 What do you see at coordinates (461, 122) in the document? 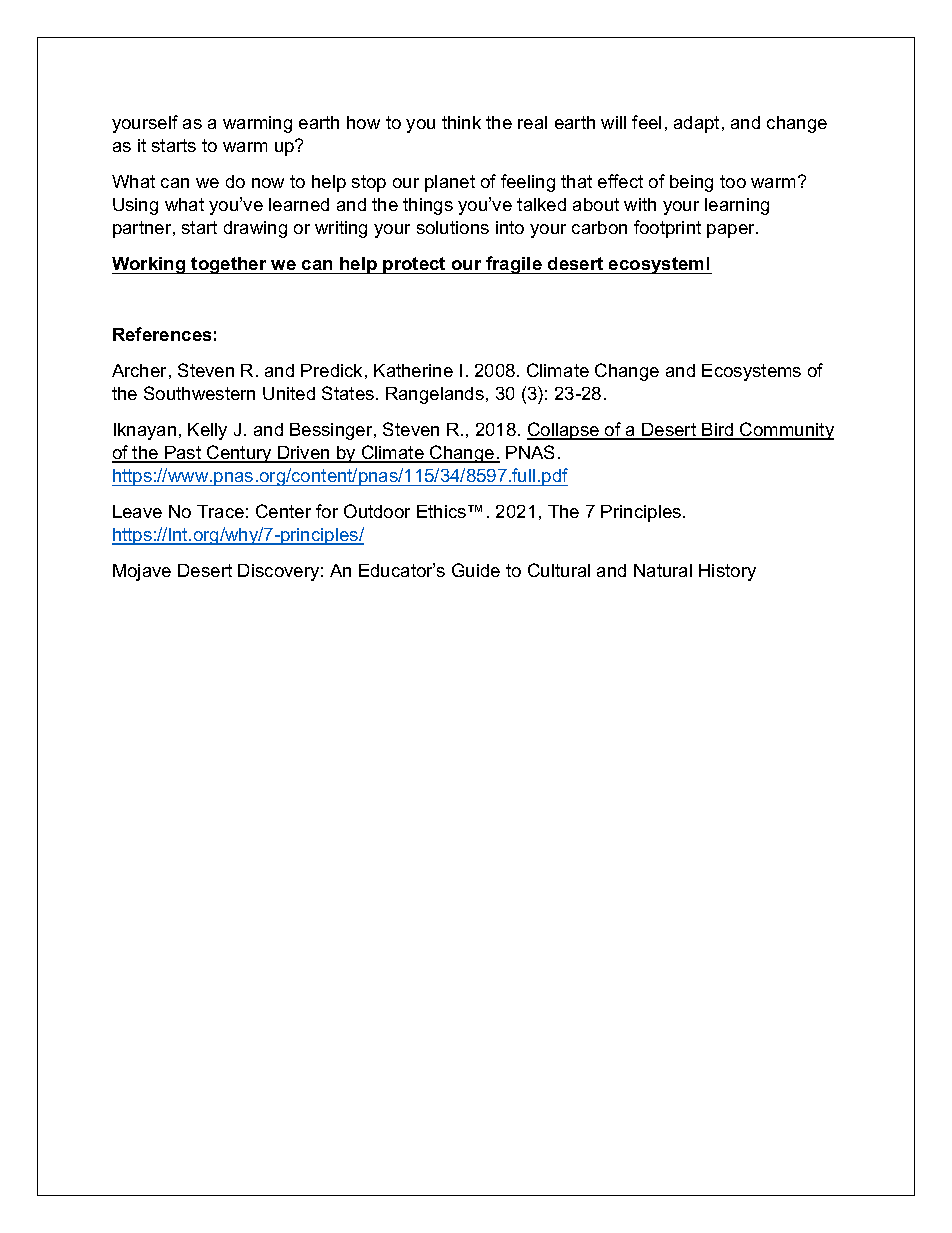
I see `think` at bounding box center [461, 122].
